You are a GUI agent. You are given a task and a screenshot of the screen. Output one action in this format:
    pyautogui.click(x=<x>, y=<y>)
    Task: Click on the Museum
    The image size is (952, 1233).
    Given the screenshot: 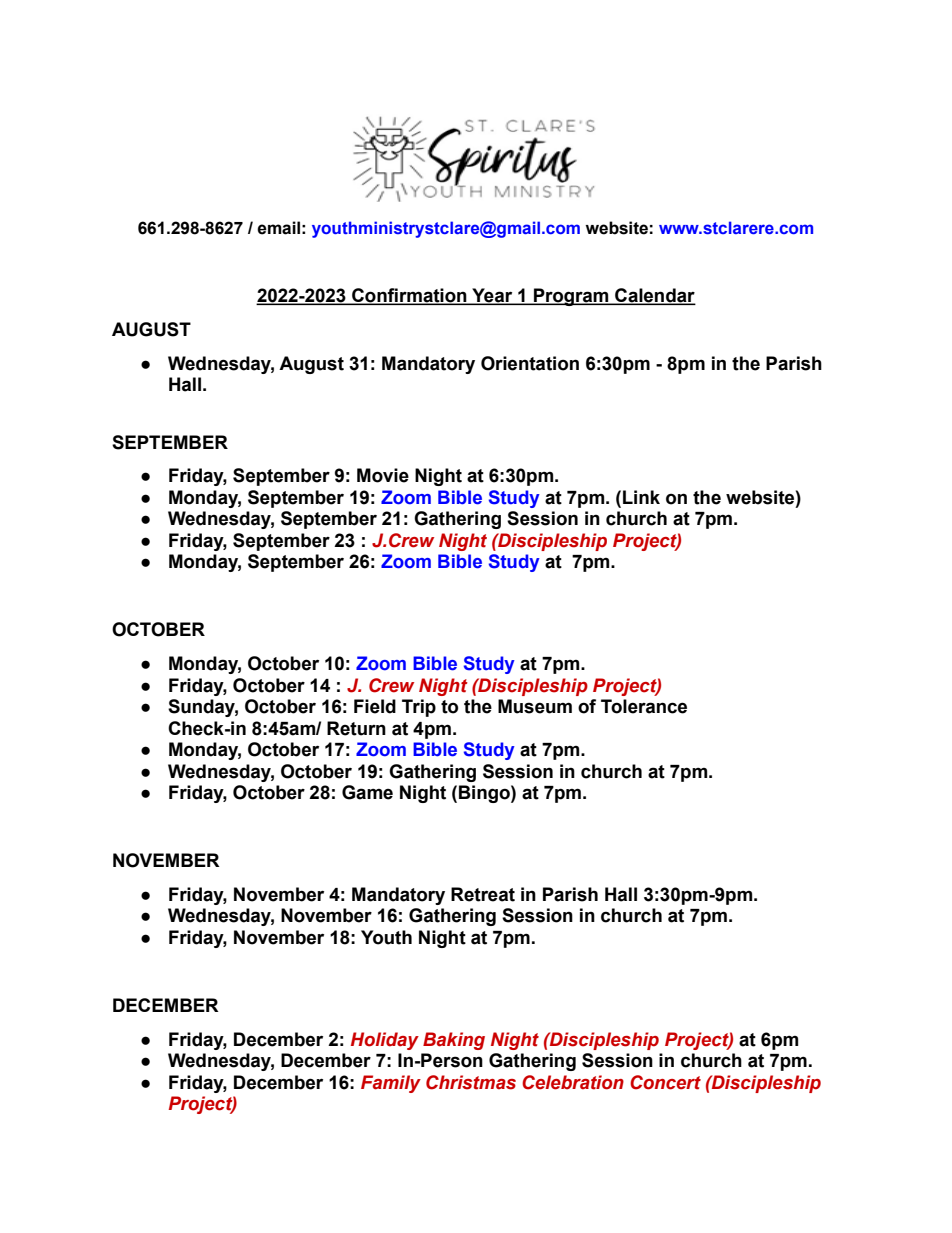 What is the action you would take?
    pyautogui.click(x=535, y=706)
